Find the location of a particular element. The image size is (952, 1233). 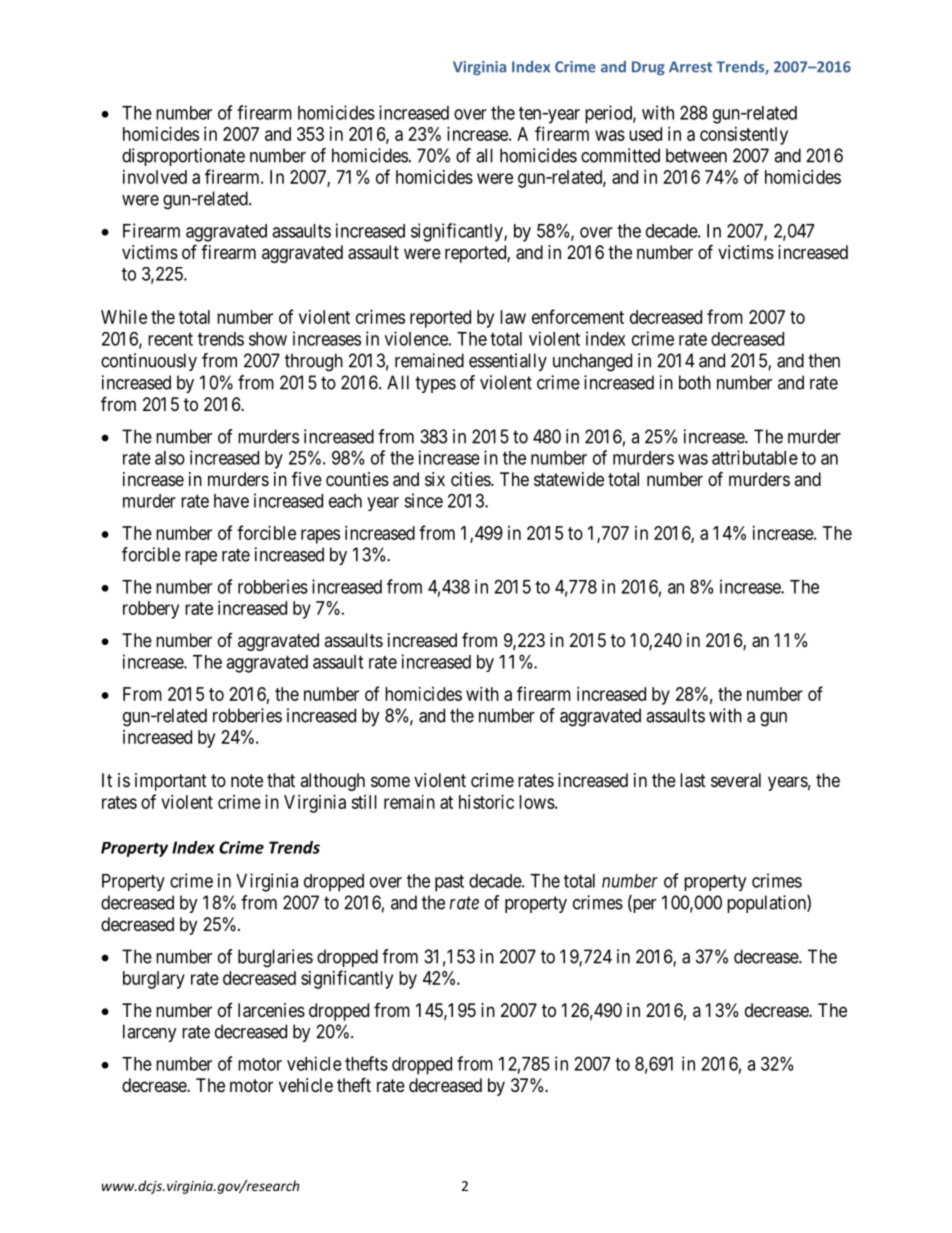

since is located at coordinates (423, 500).
